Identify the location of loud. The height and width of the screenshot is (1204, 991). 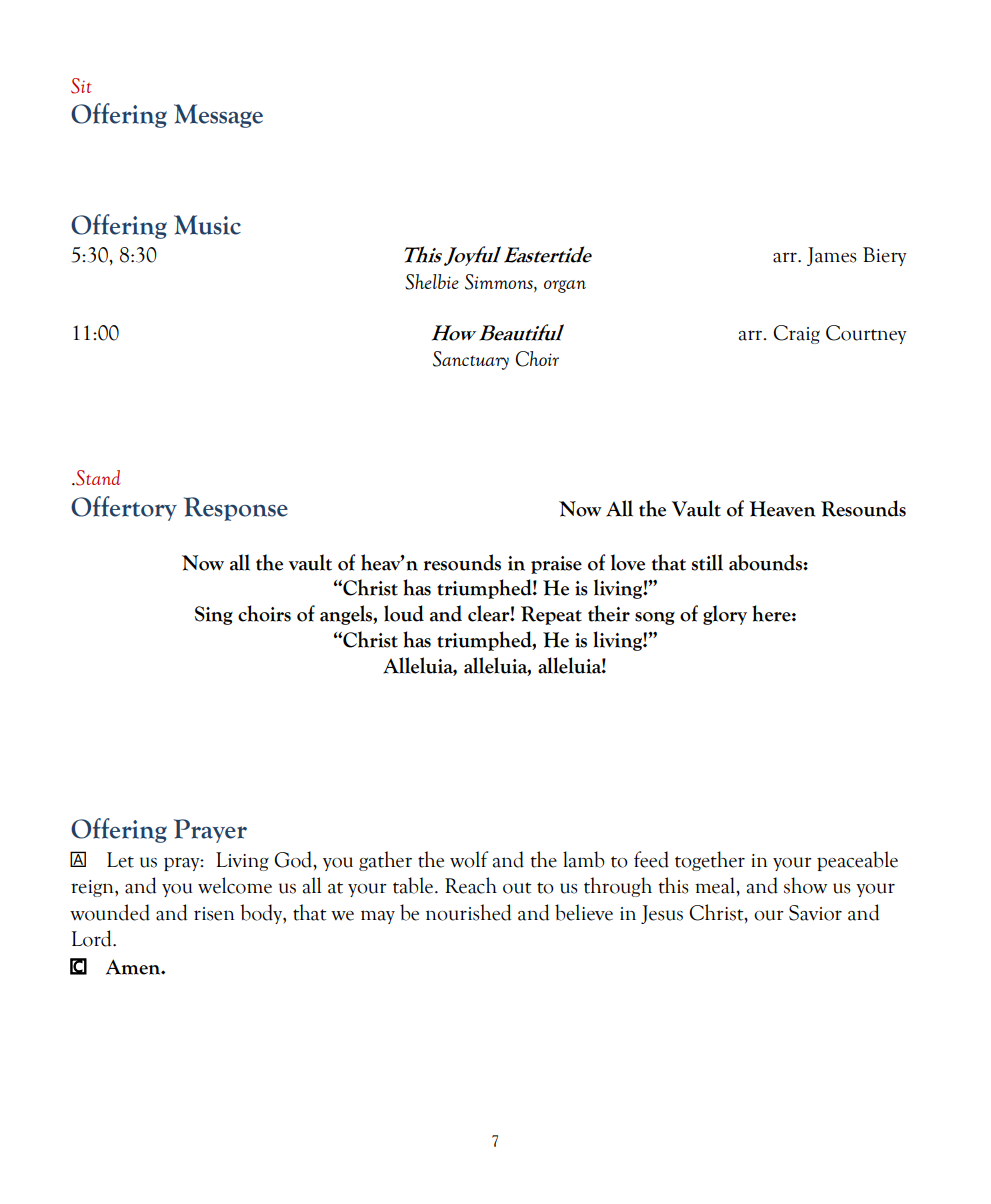
(404, 613).
